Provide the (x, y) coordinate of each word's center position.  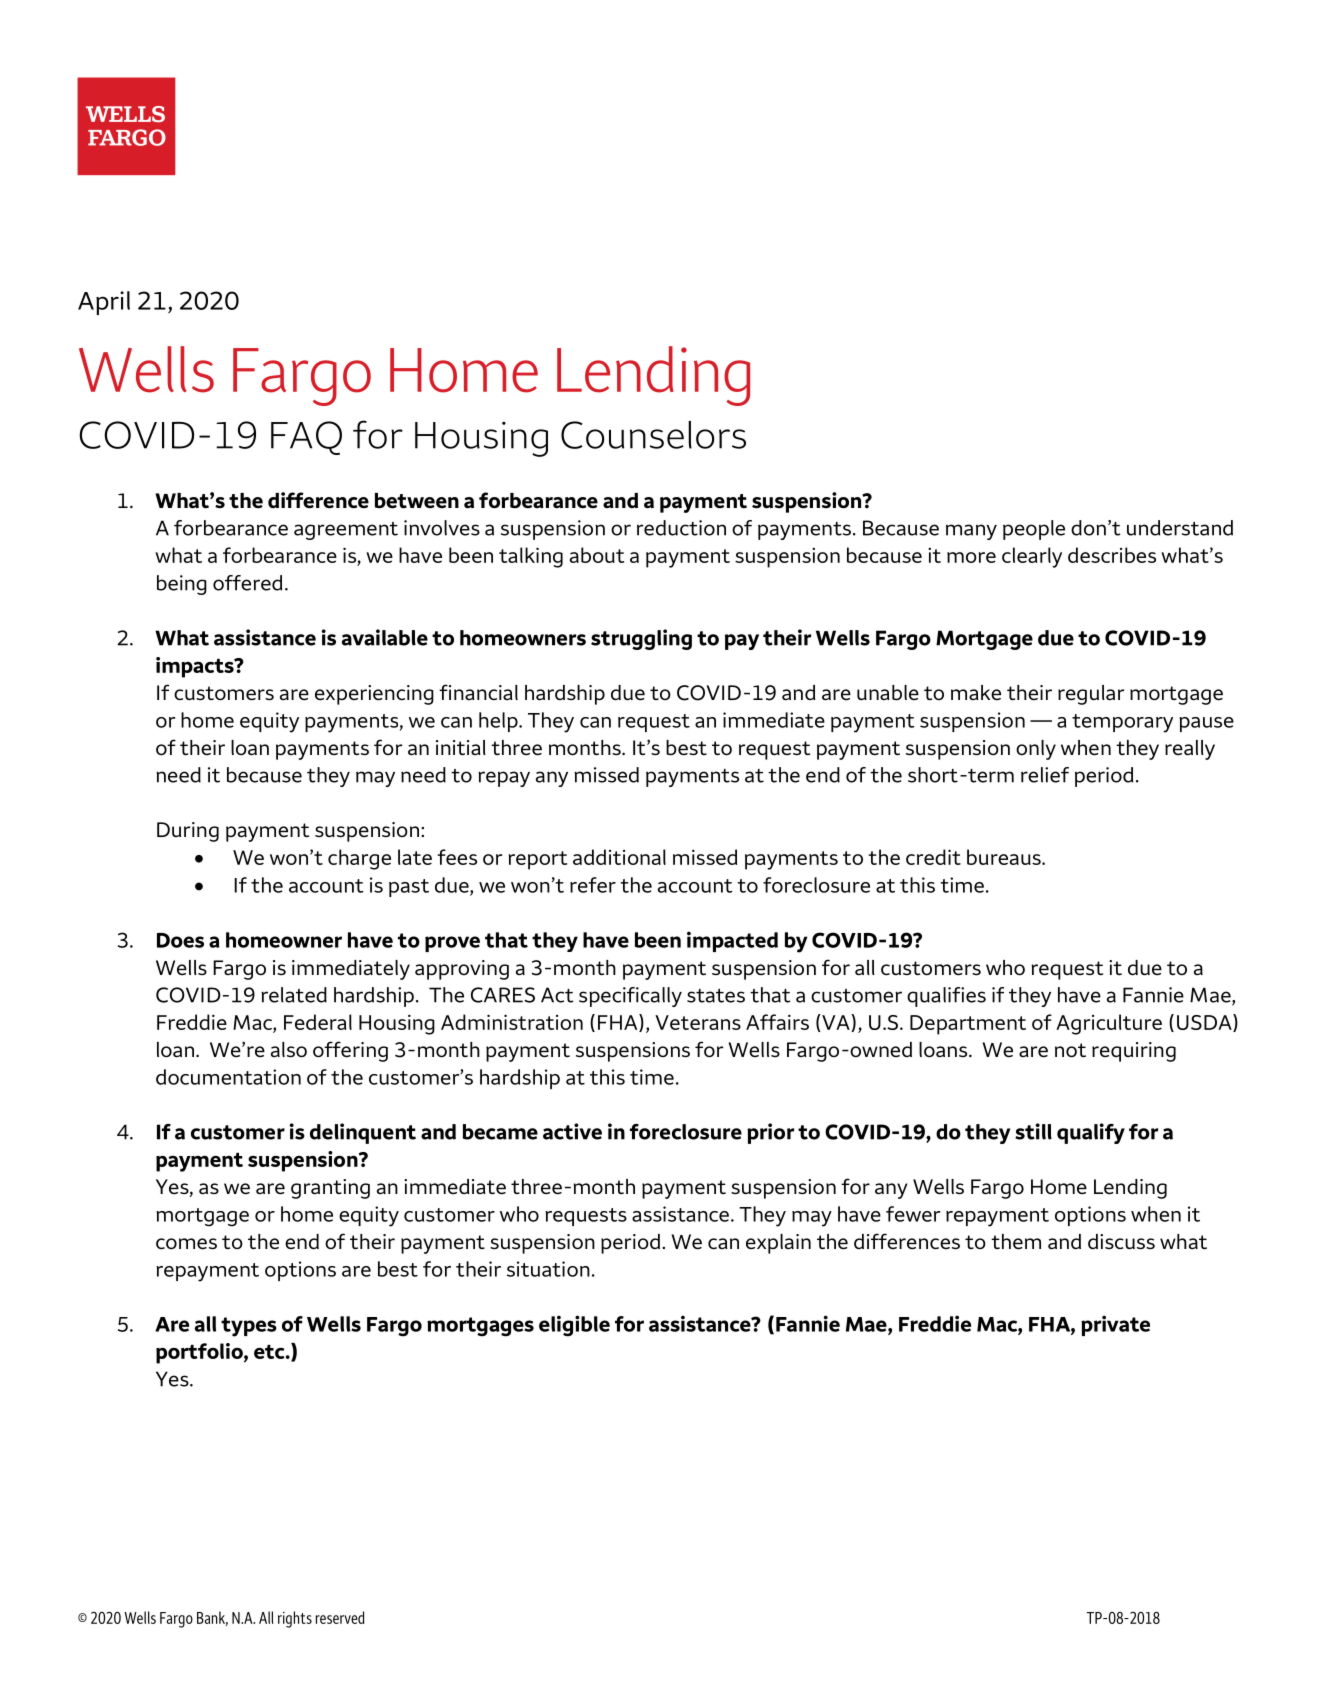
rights (295, 1619)
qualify (1091, 1133)
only (1036, 750)
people (1034, 530)
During (188, 832)
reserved (340, 1617)
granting (330, 1189)
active (572, 1131)
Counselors (653, 435)
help (499, 722)
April (104, 303)
